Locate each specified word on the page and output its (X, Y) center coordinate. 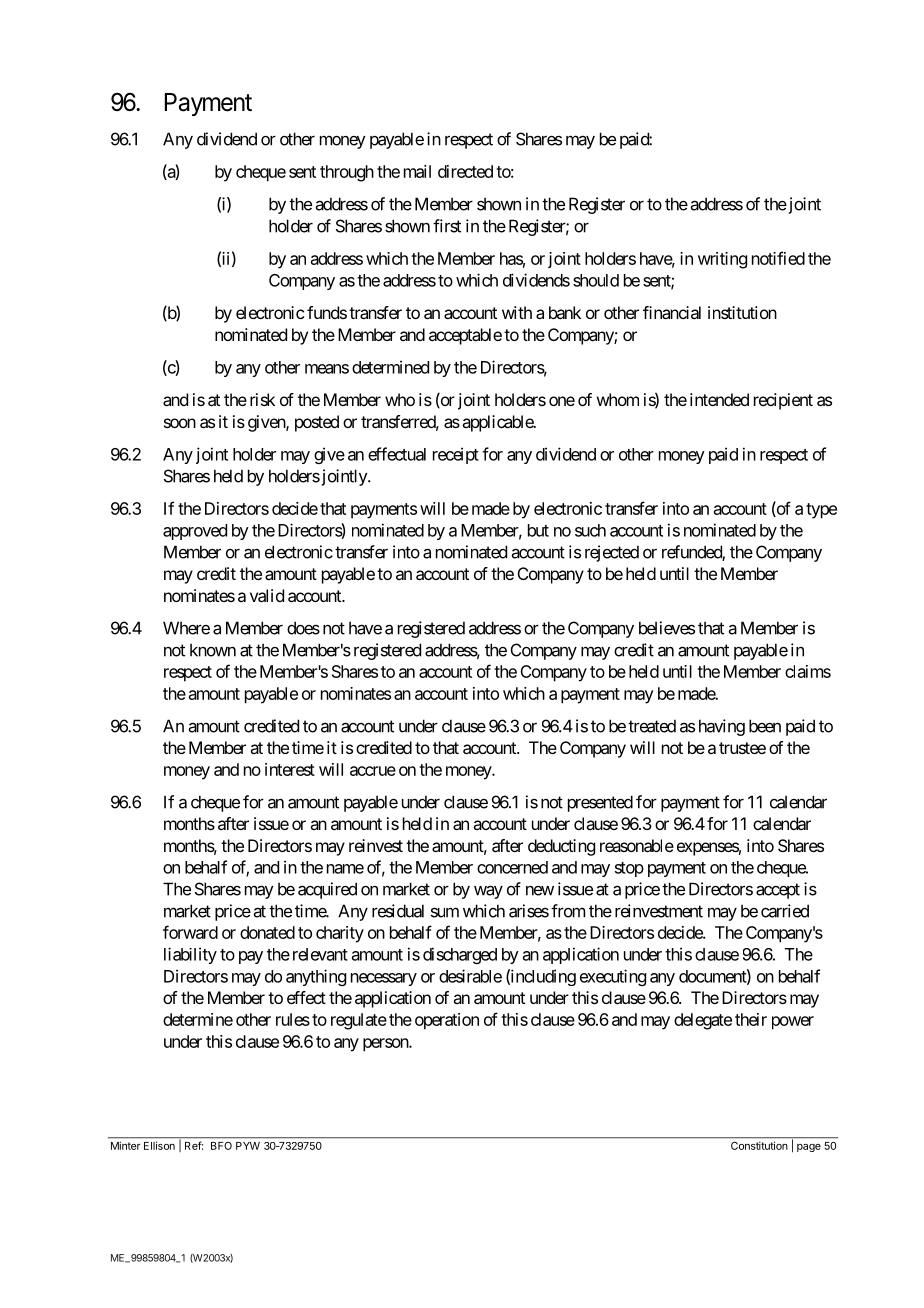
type (821, 511)
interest (290, 769)
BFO (221, 1146)
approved (195, 532)
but (538, 530)
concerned (512, 867)
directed (465, 171)
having (722, 727)
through (347, 173)
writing (722, 260)
